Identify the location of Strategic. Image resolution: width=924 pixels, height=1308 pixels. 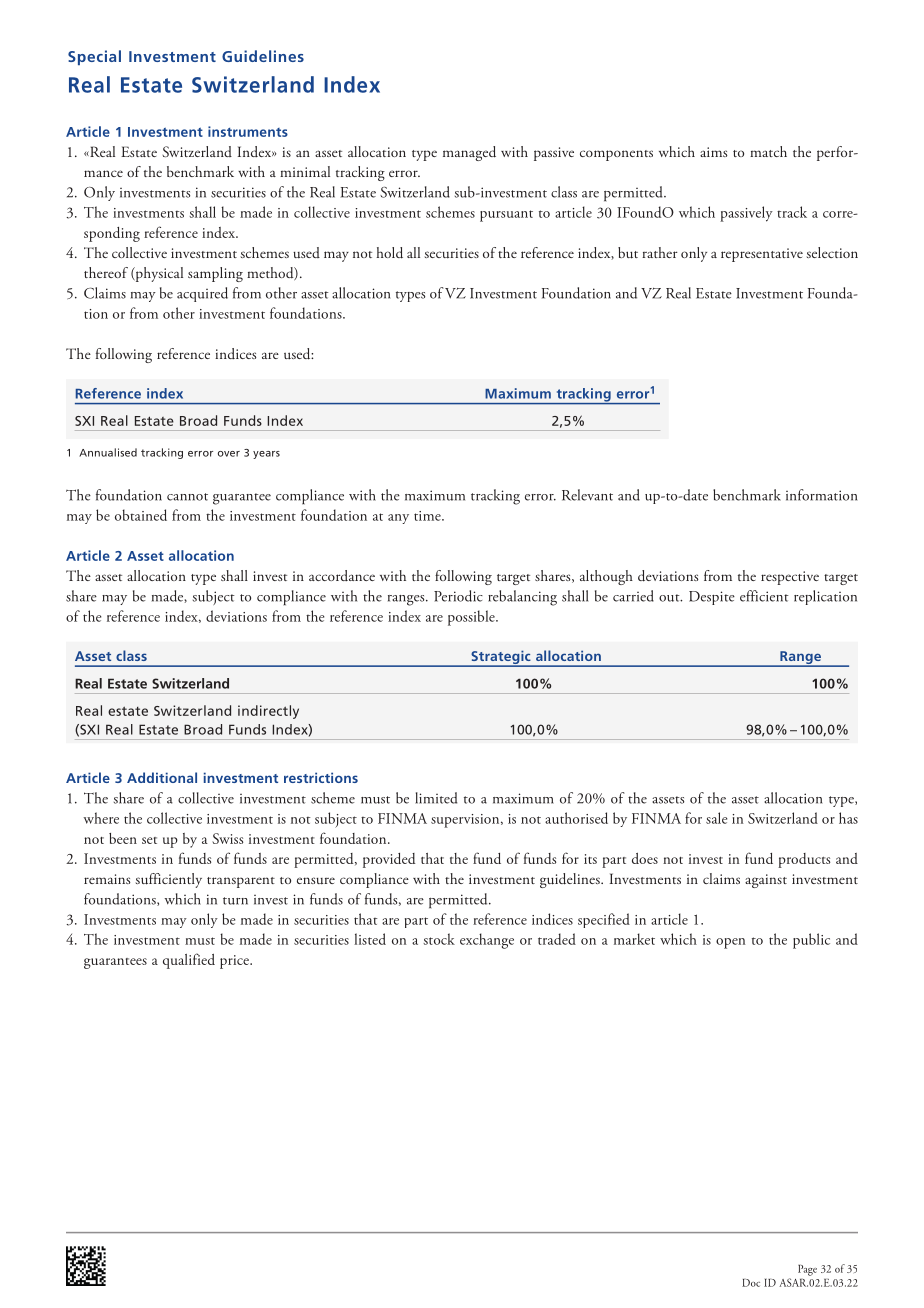
(501, 658).
